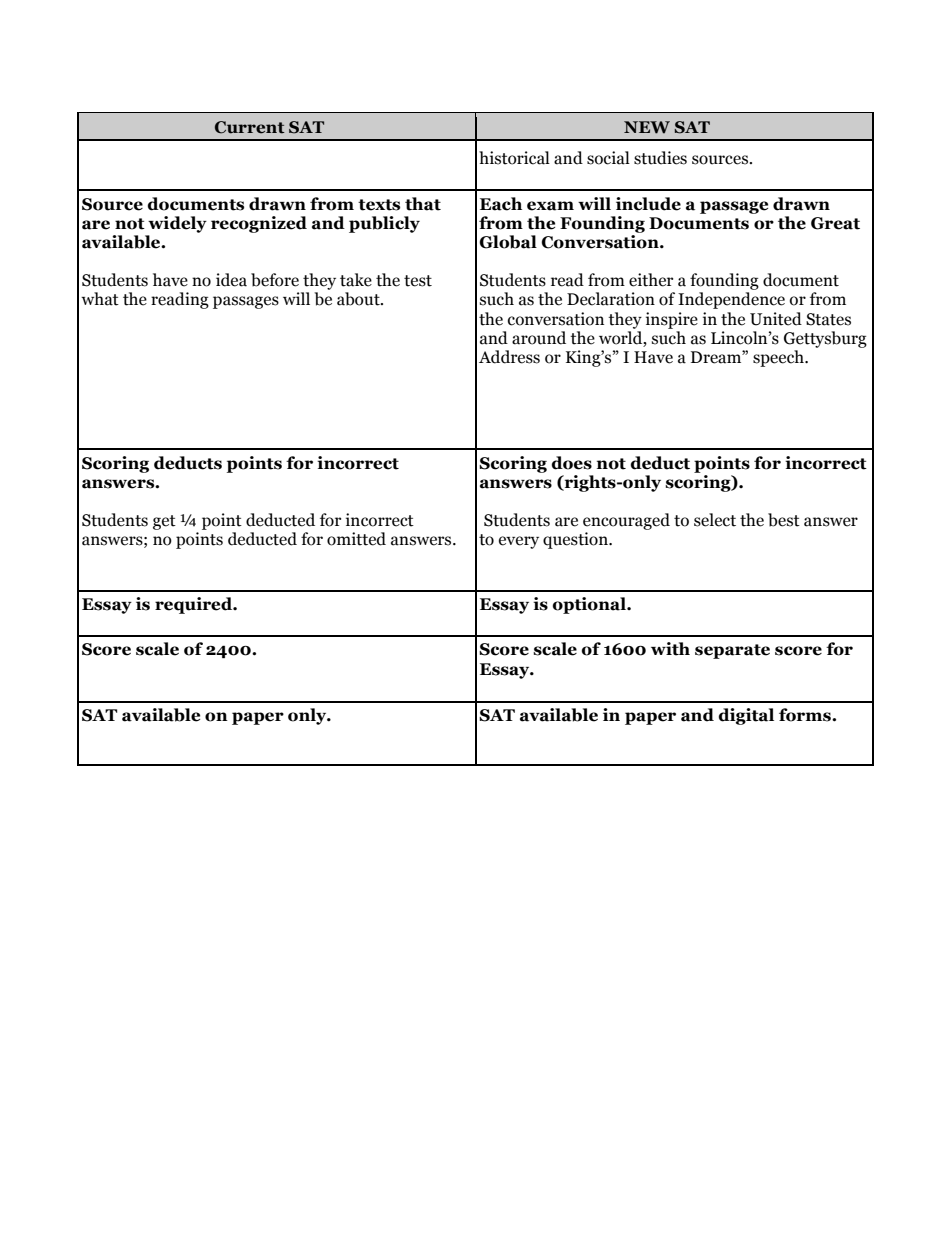 This page has width=952, height=1233. What do you see at coordinates (660, 158) in the page?
I see `studies` at bounding box center [660, 158].
